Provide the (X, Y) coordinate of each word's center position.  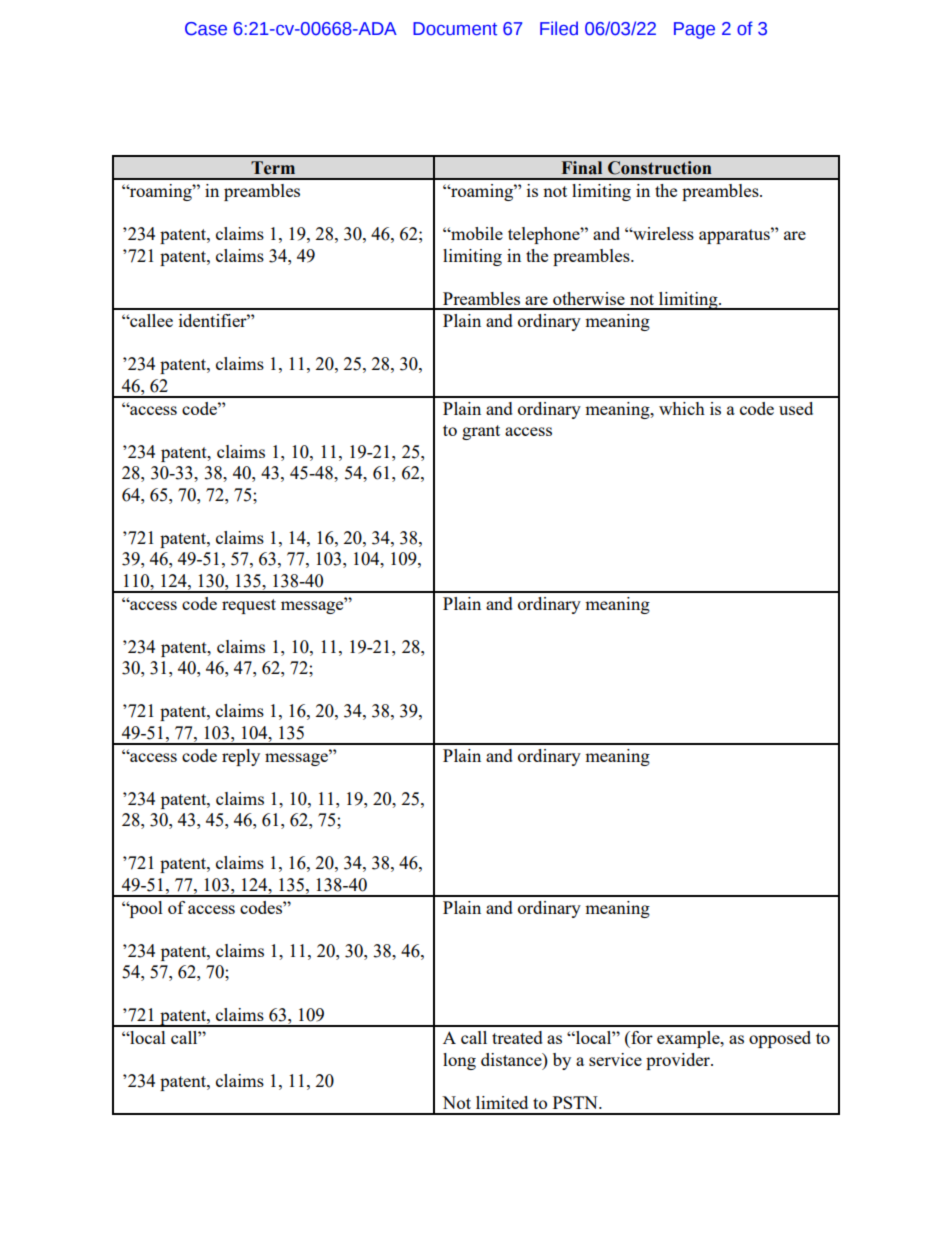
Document (455, 29)
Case (206, 29)
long (459, 1061)
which (682, 408)
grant (481, 432)
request (249, 606)
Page (694, 30)
